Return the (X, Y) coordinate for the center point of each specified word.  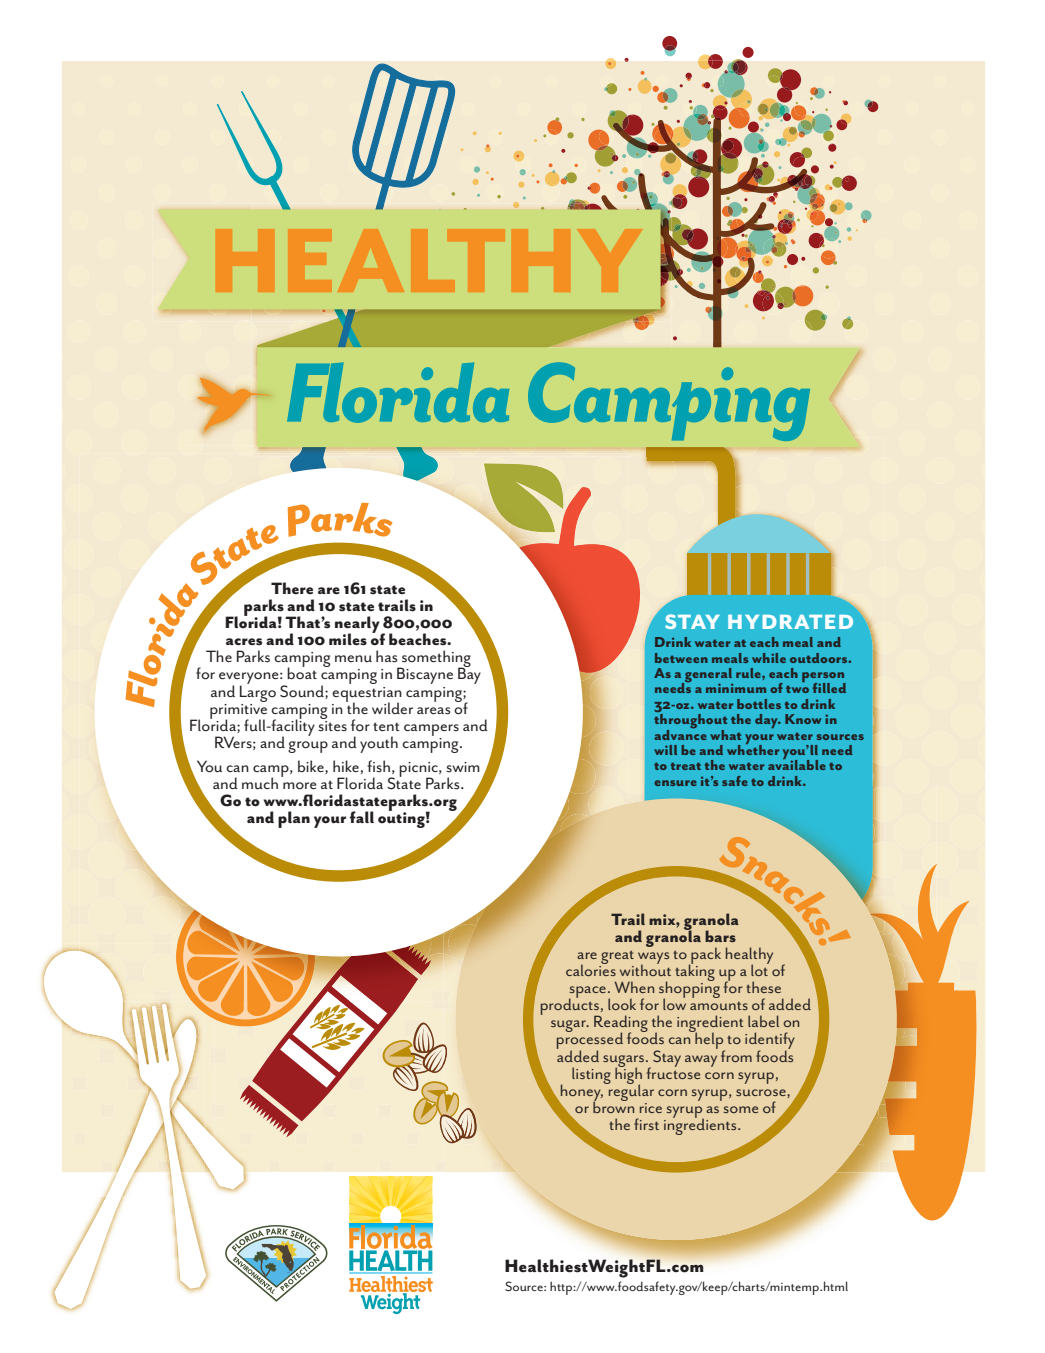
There (292, 588)
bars (720, 936)
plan (294, 819)
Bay (469, 675)
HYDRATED (790, 622)
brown (613, 1106)
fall (362, 817)
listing (591, 1075)
